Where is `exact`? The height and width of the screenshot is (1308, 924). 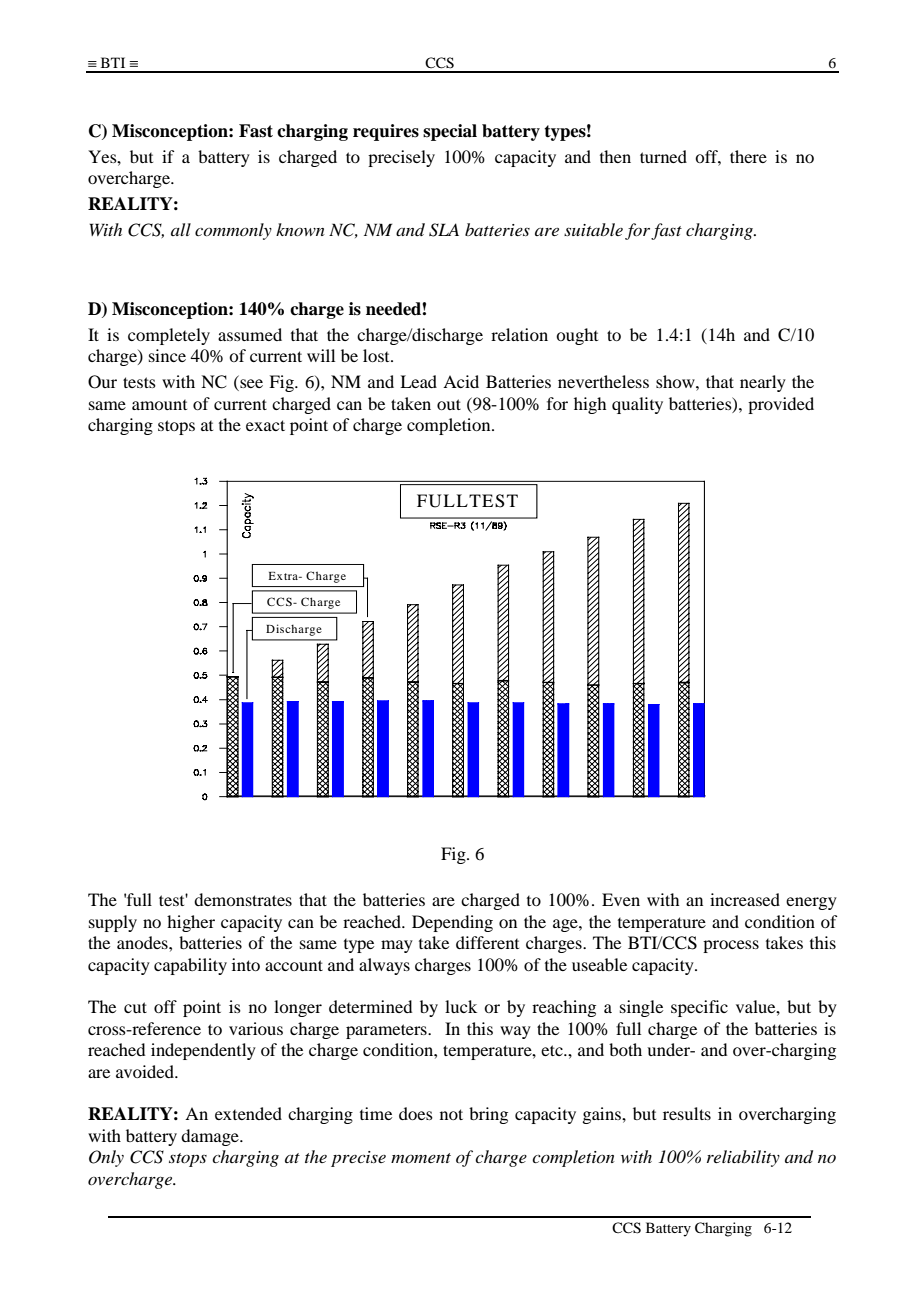
exact is located at coordinates (265, 425).
